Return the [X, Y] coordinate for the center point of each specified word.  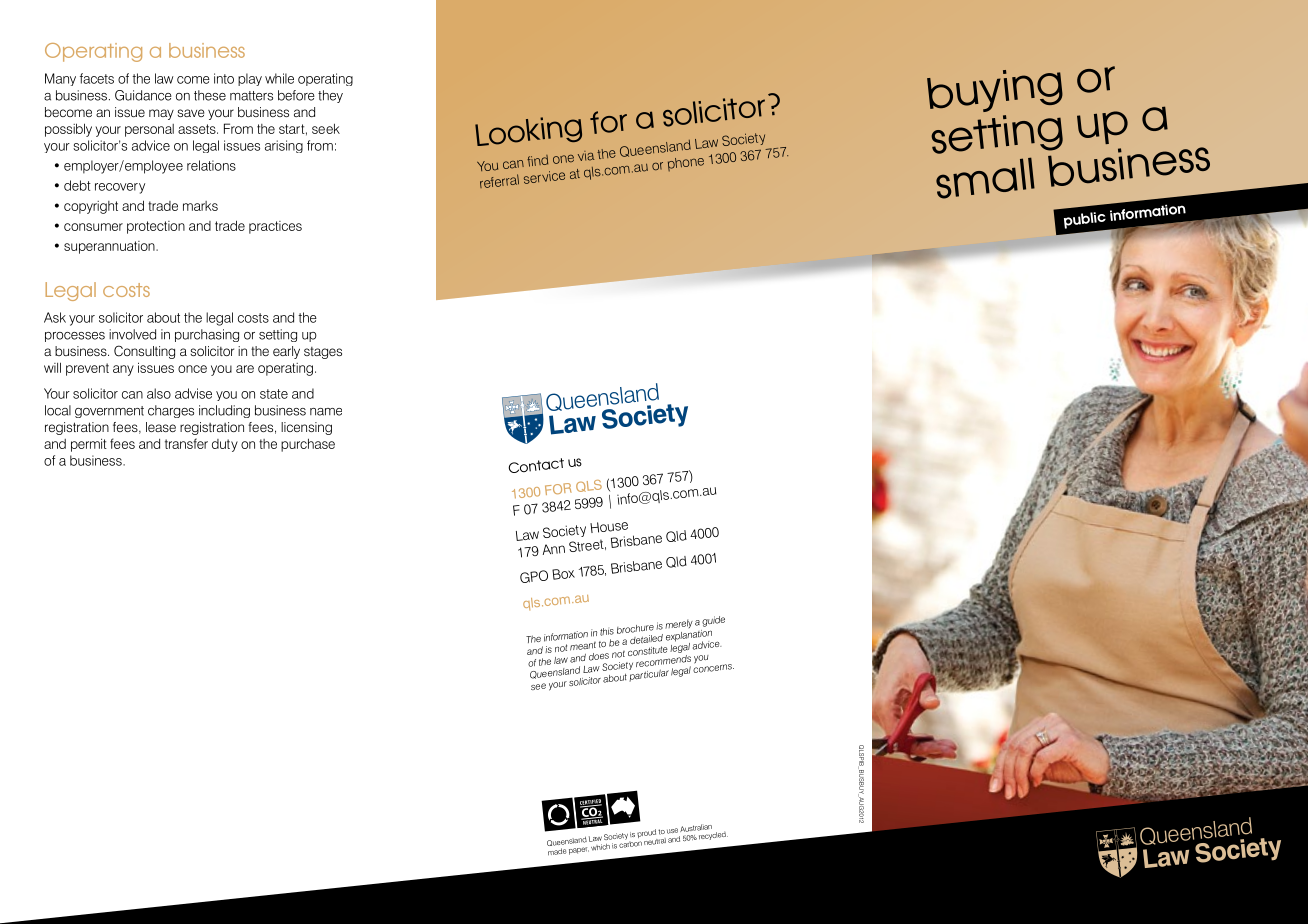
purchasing [207, 335]
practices [275, 227]
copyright [91, 207]
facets [97, 78]
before [296, 95]
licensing [306, 428]
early [286, 352]
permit [89, 445]
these [210, 95]
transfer [186, 443]
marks [200, 206]
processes [75, 337]
